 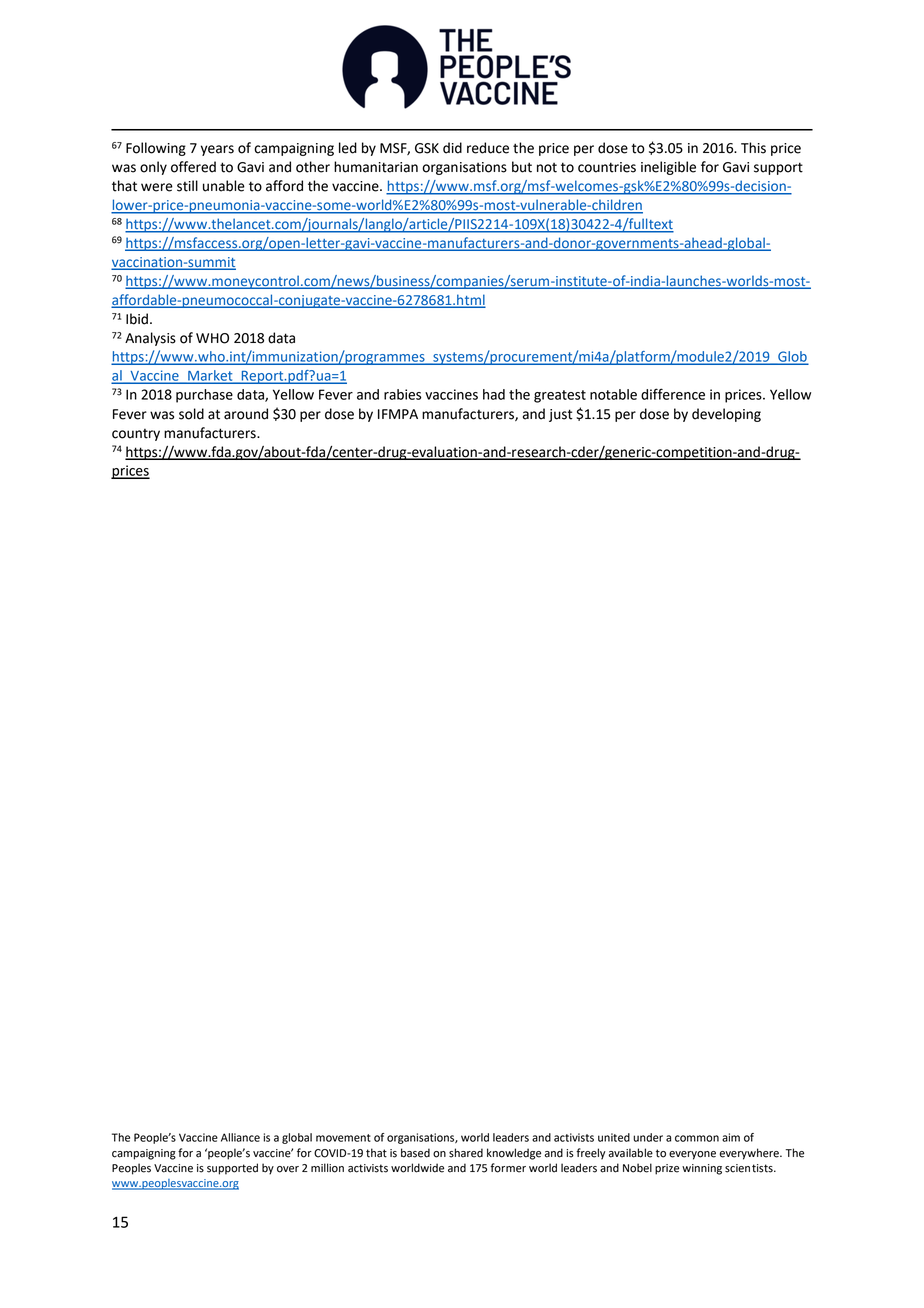 What do you see at coordinates (726, 415) in the document?
I see `developing` at bounding box center [726, 415].
